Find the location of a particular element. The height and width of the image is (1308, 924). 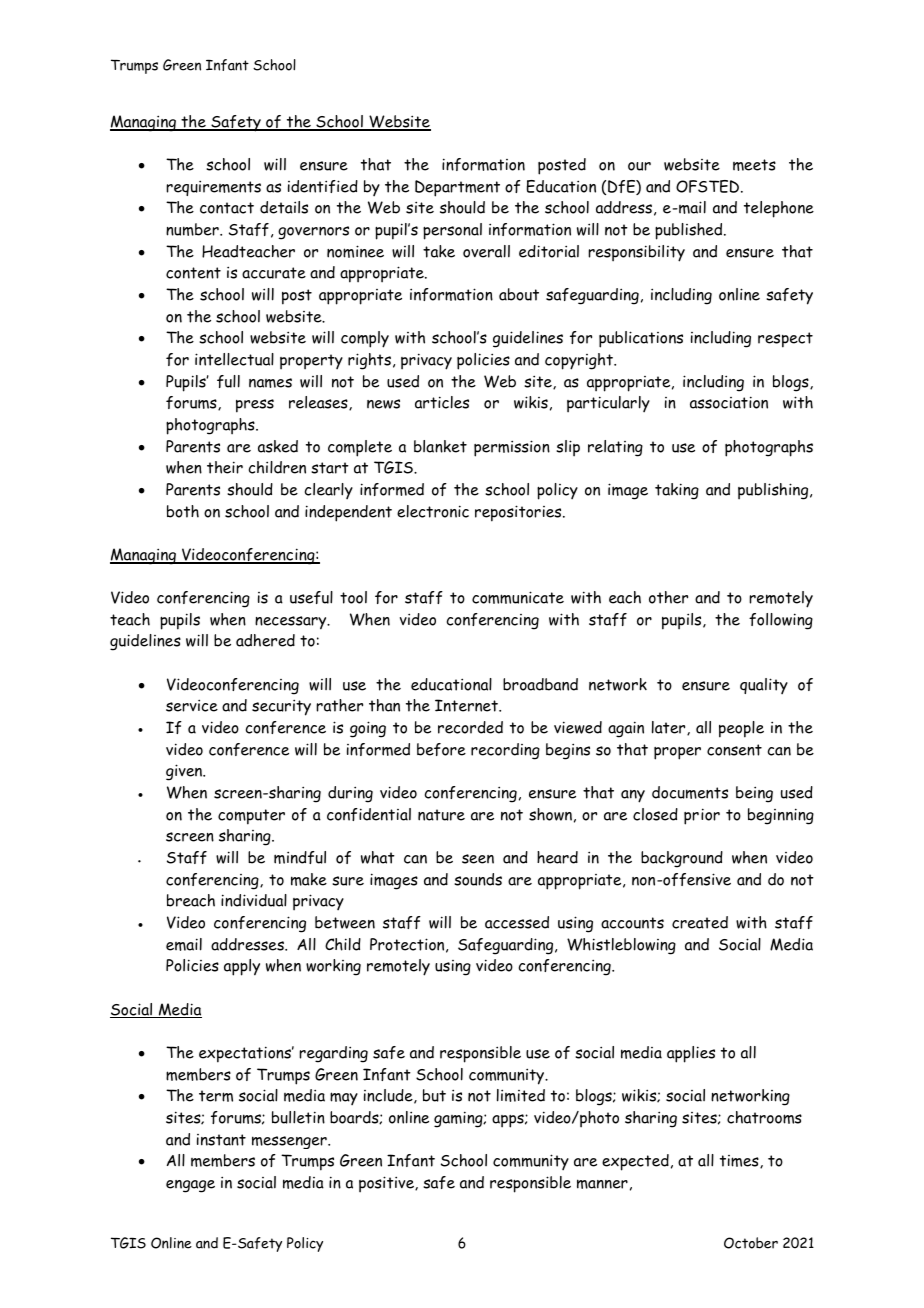

people is located at coordinates (741, 729).
